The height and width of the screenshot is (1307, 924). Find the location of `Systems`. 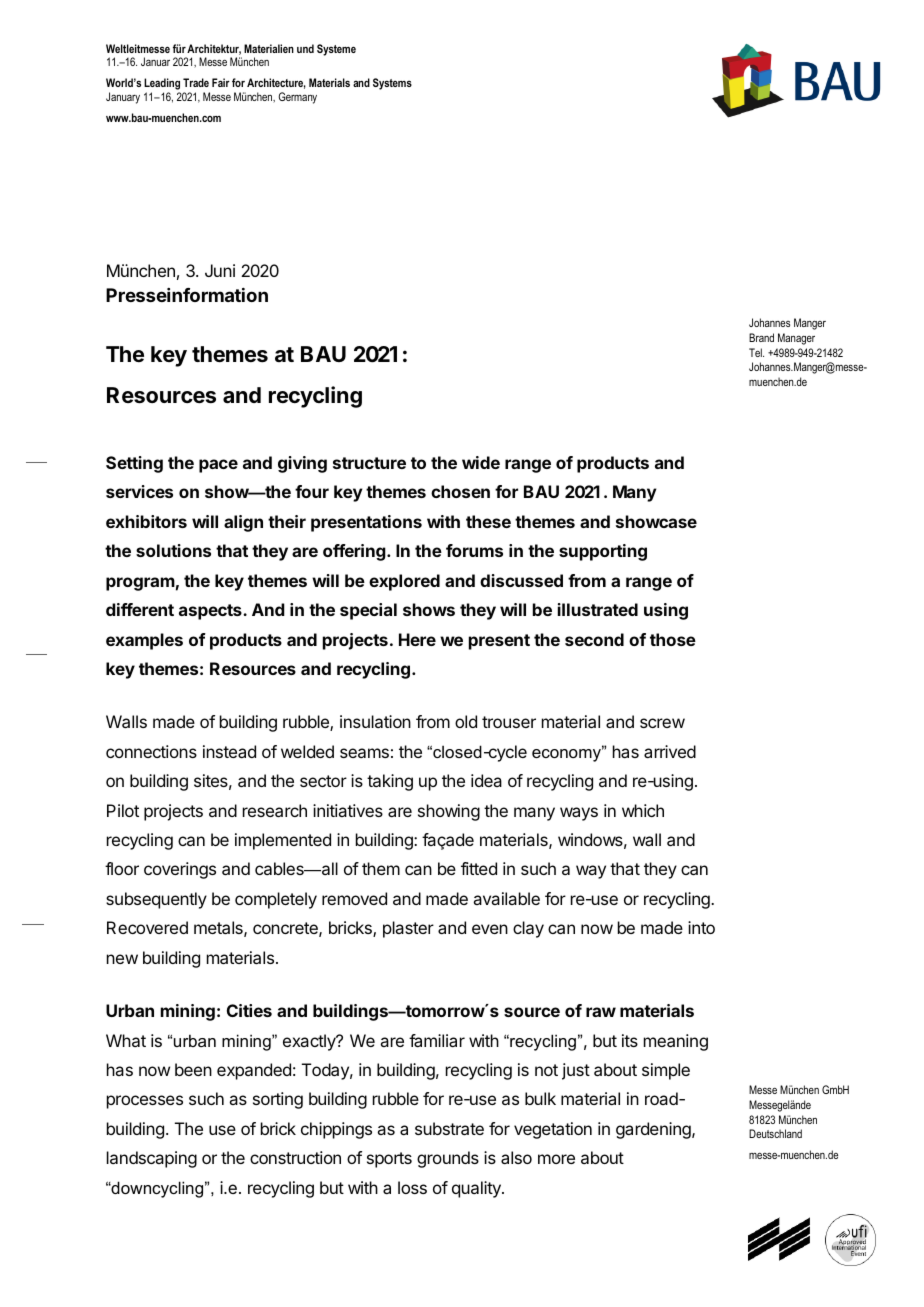

Systems is located at coordinates (392, 84).
